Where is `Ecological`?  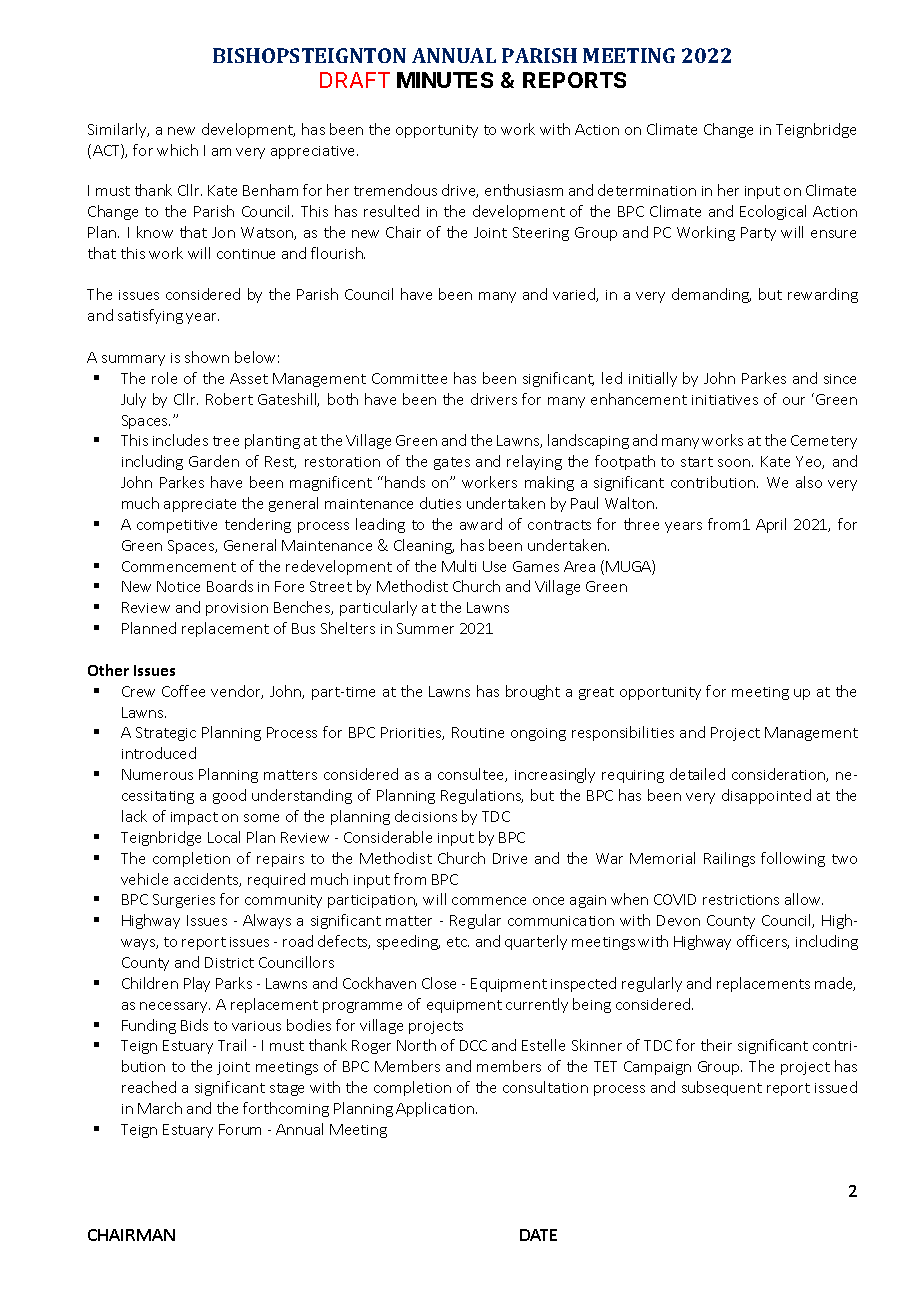 Ecological is located at coordinates (773, 212).
